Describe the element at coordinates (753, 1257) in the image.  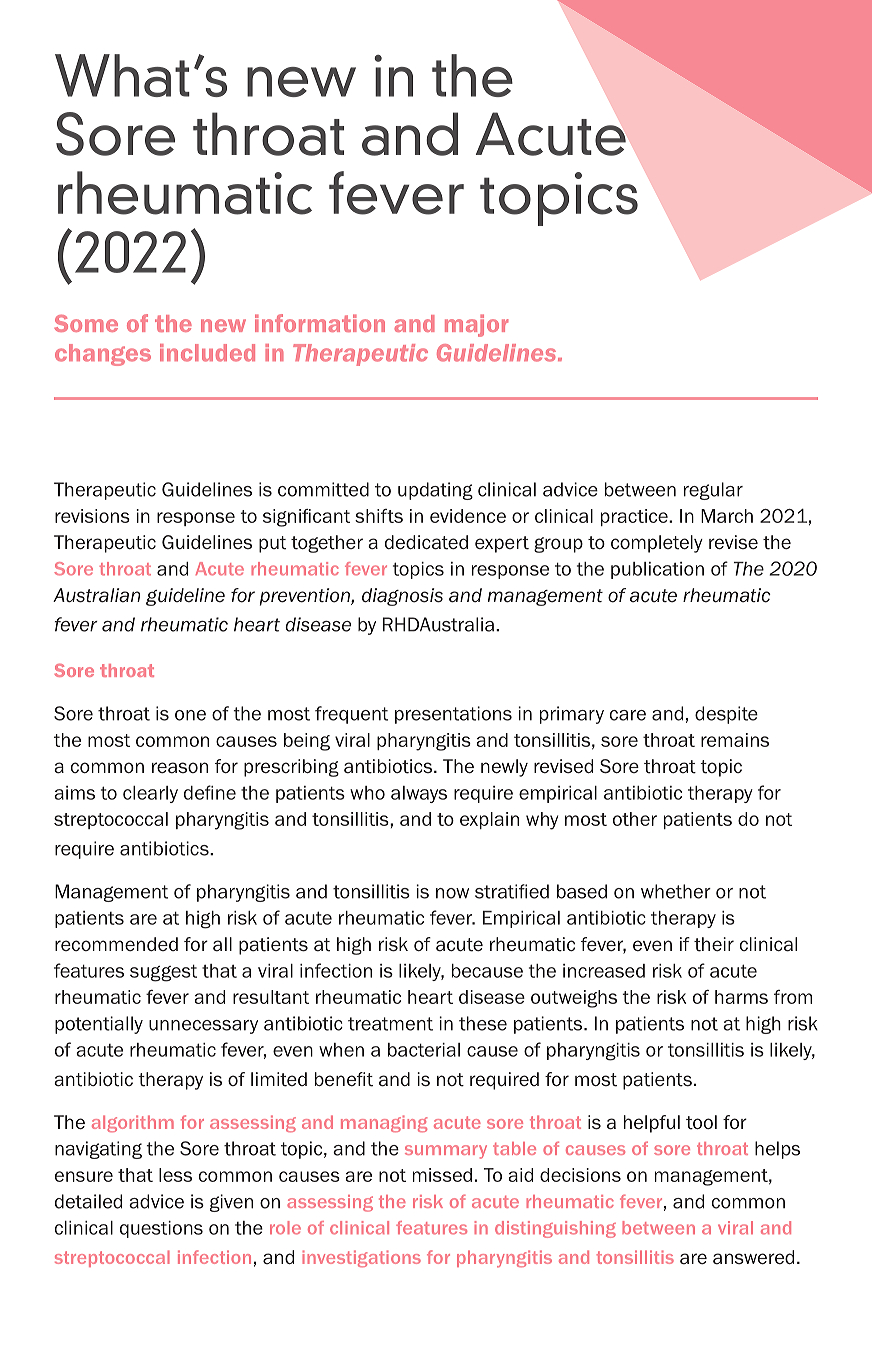
I see `answered` at that location.
